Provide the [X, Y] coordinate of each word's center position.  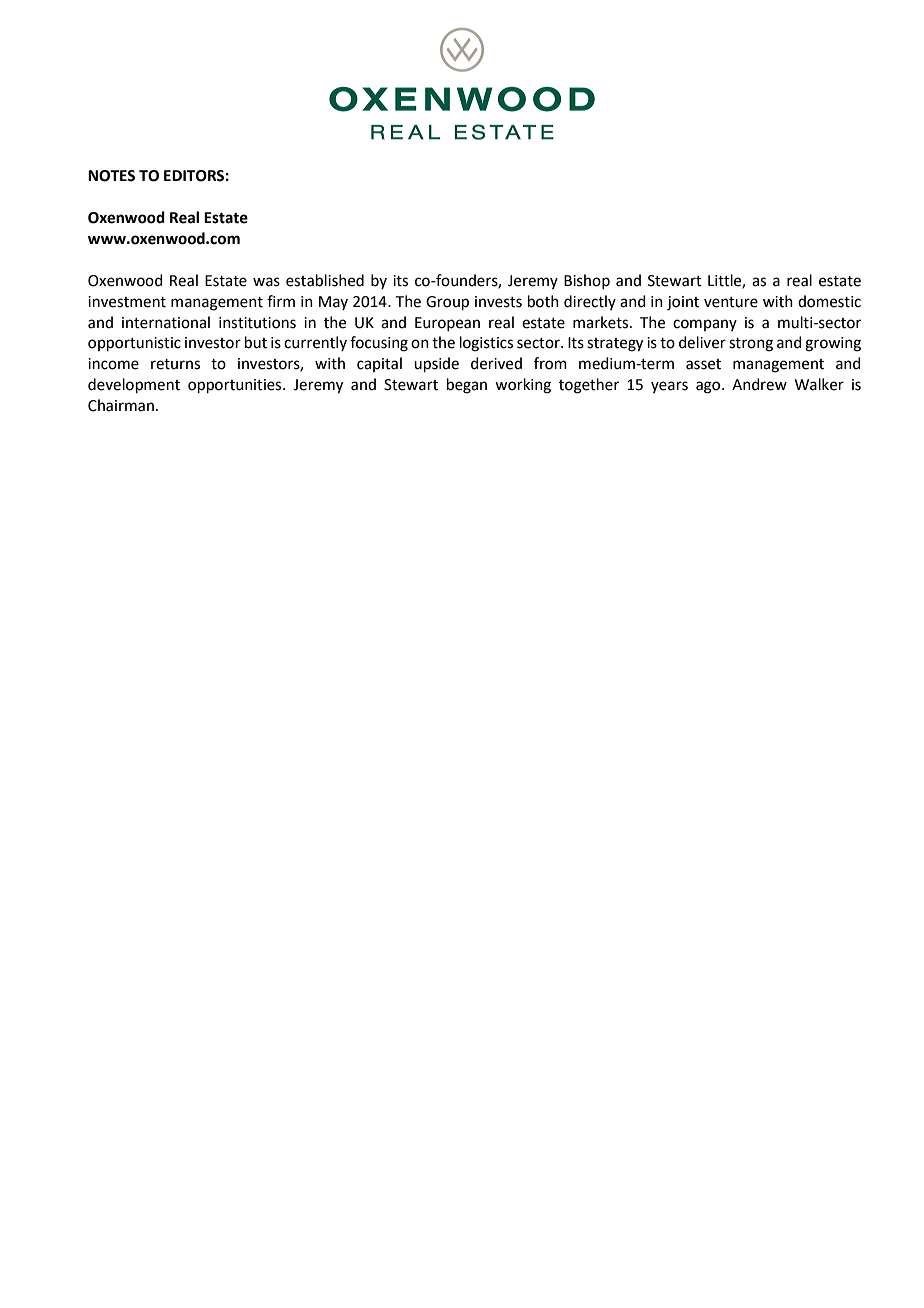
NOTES [111, 176]
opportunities [236, 386]
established [325, 280]
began [467, 386]
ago [709, 387]
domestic [829, 301]
